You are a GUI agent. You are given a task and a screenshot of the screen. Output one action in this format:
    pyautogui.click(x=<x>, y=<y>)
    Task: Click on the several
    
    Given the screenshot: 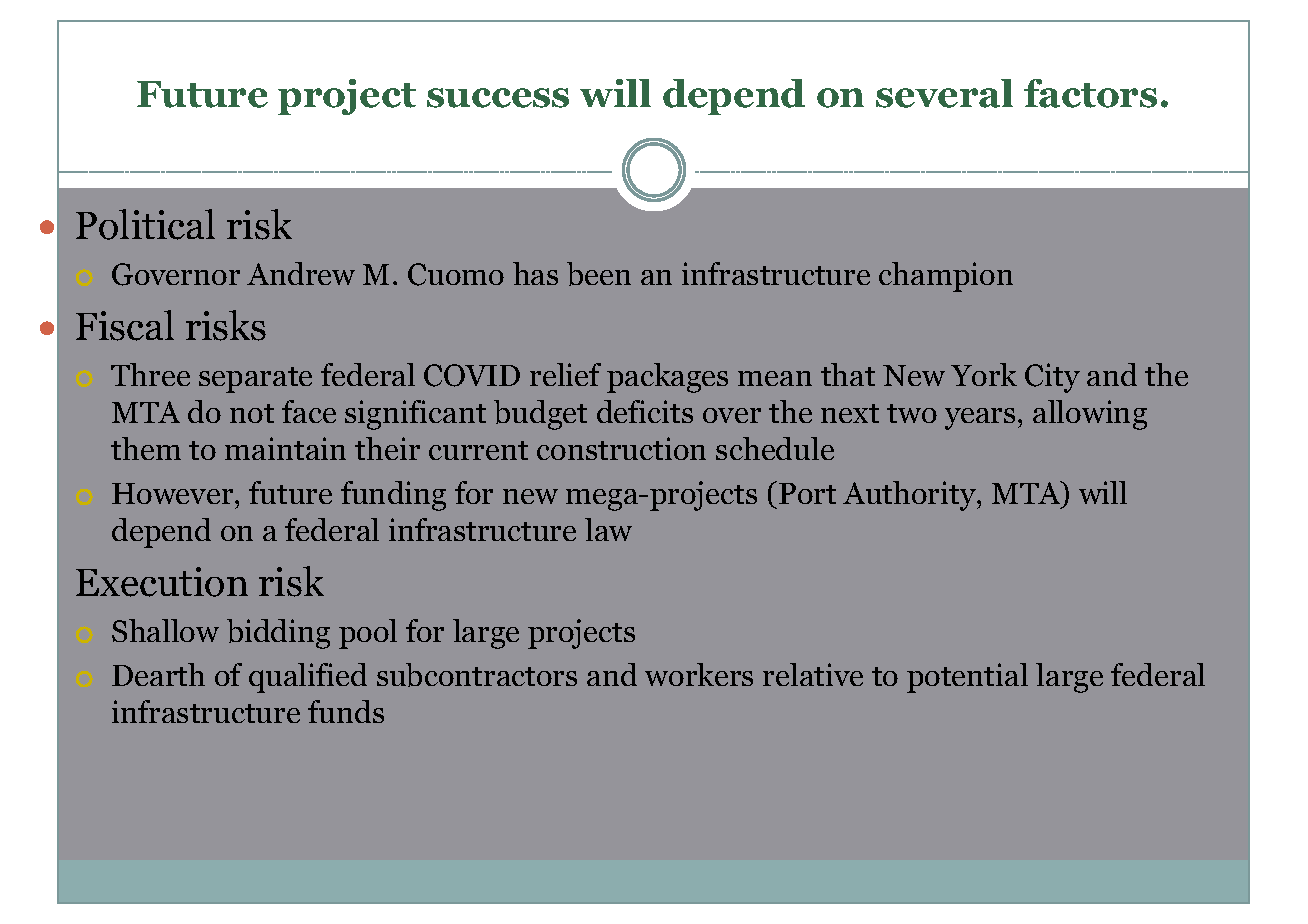 What is the action you would take?
    pyautogui.click(x=944, y=93)
